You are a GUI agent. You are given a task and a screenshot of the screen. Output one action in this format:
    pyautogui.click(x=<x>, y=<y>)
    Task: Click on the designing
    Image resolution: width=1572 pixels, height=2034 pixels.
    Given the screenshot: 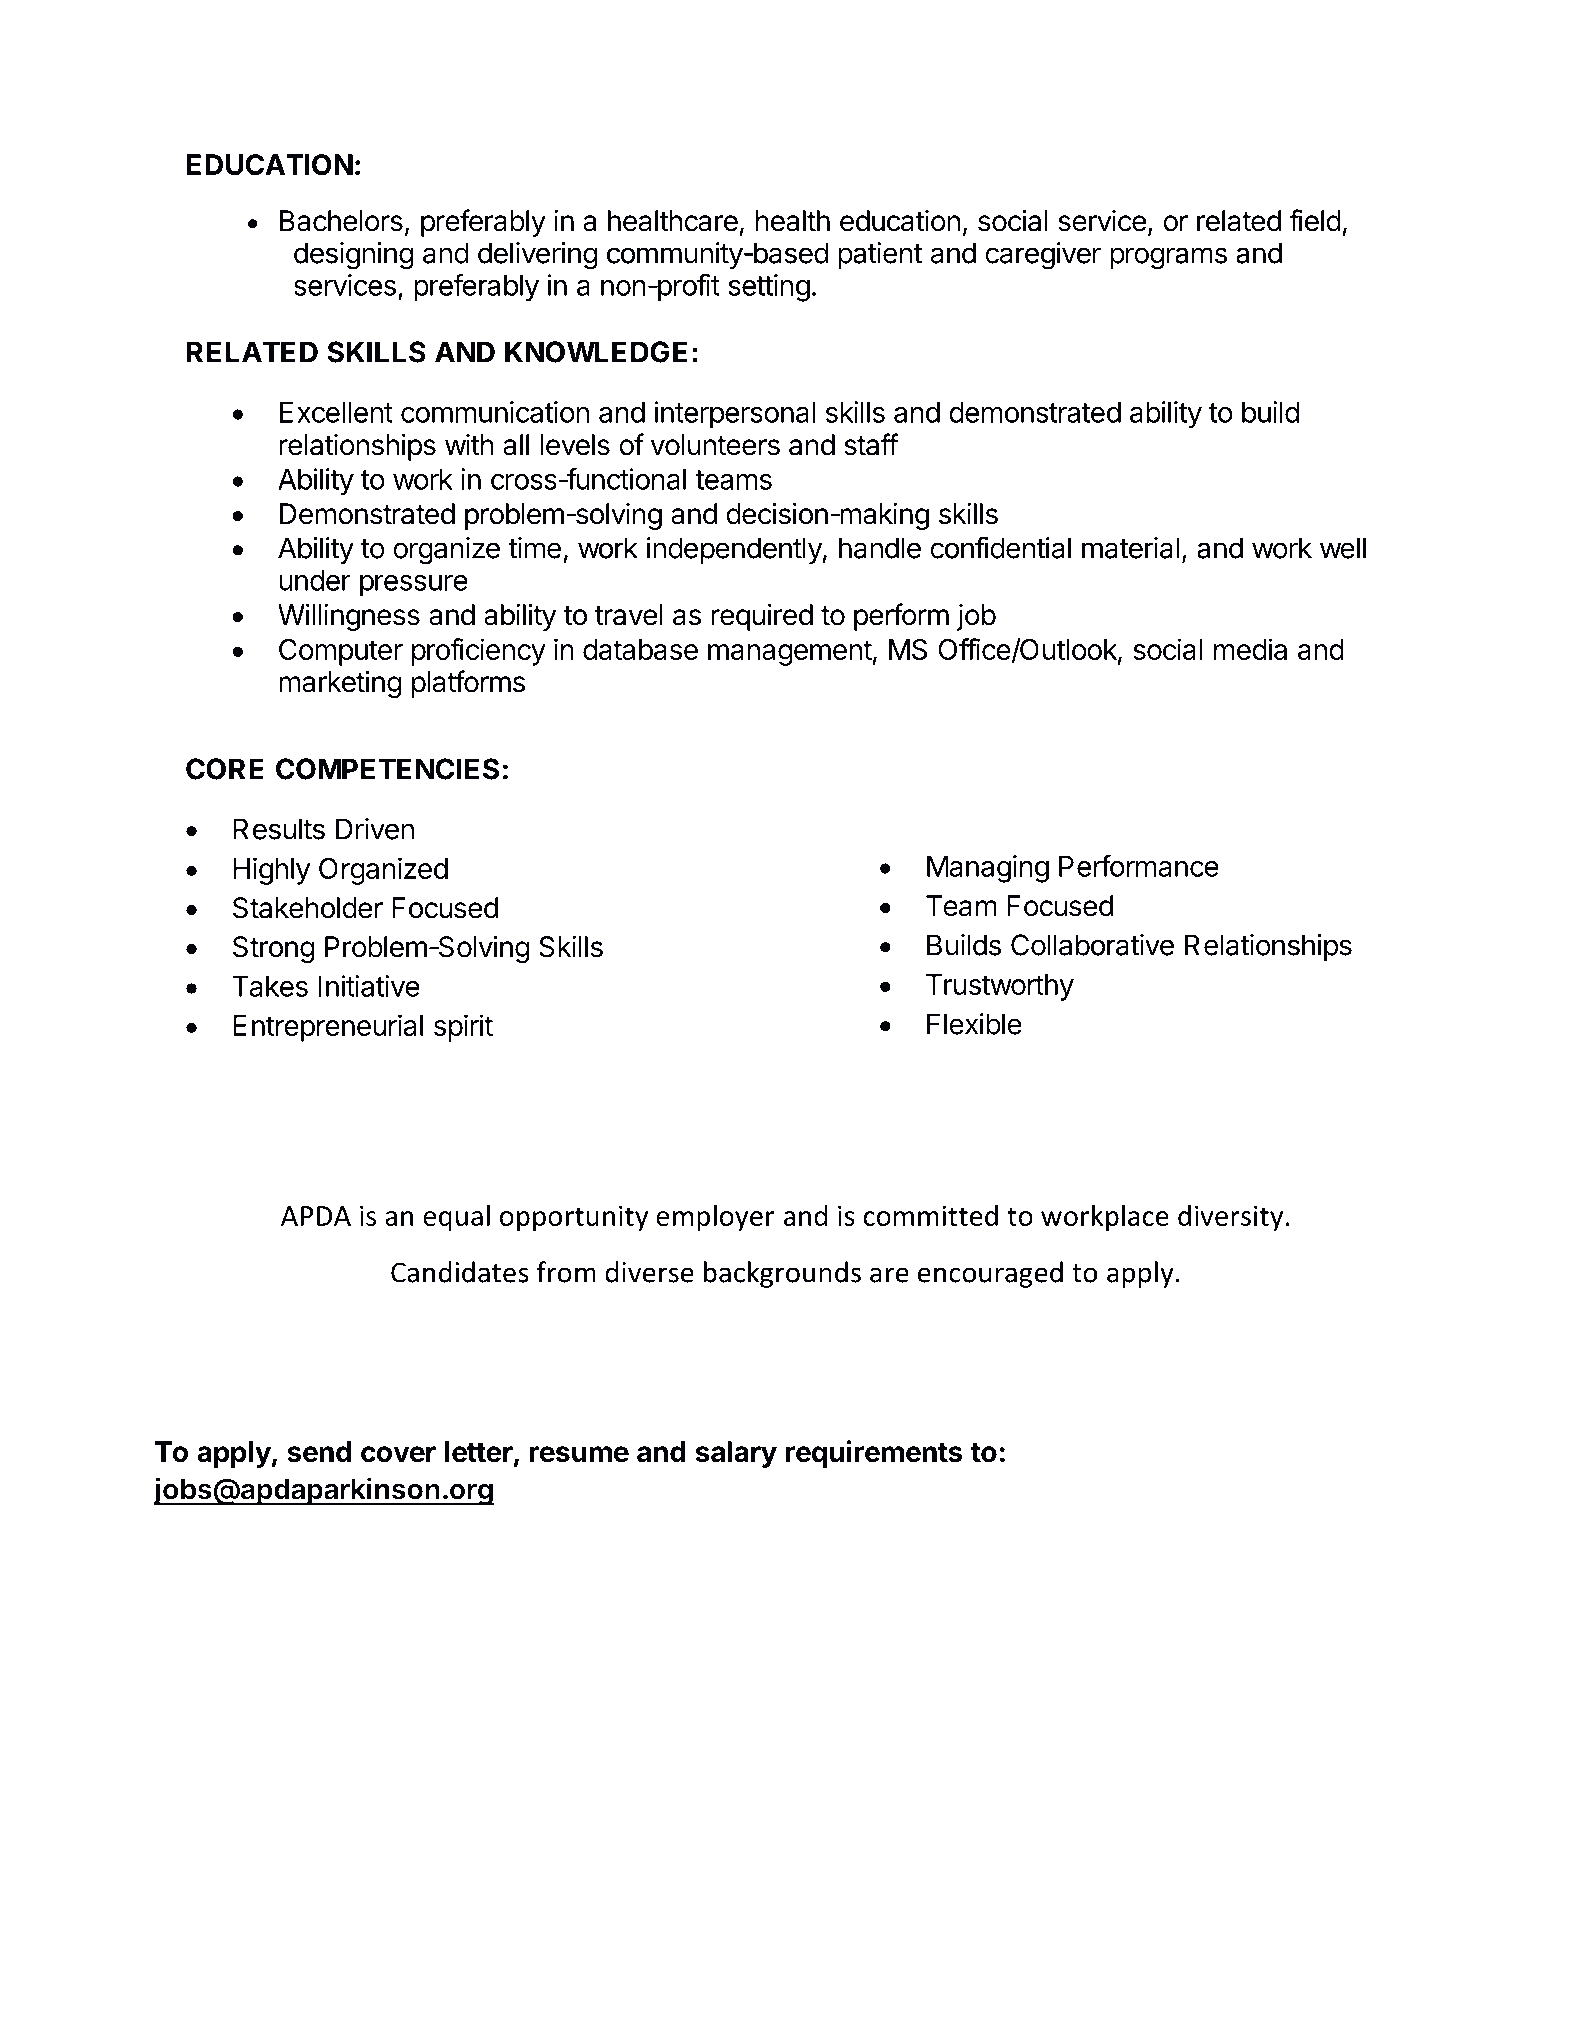 What is the action you would take?
    pyautogui.click(x=354, y=256)
